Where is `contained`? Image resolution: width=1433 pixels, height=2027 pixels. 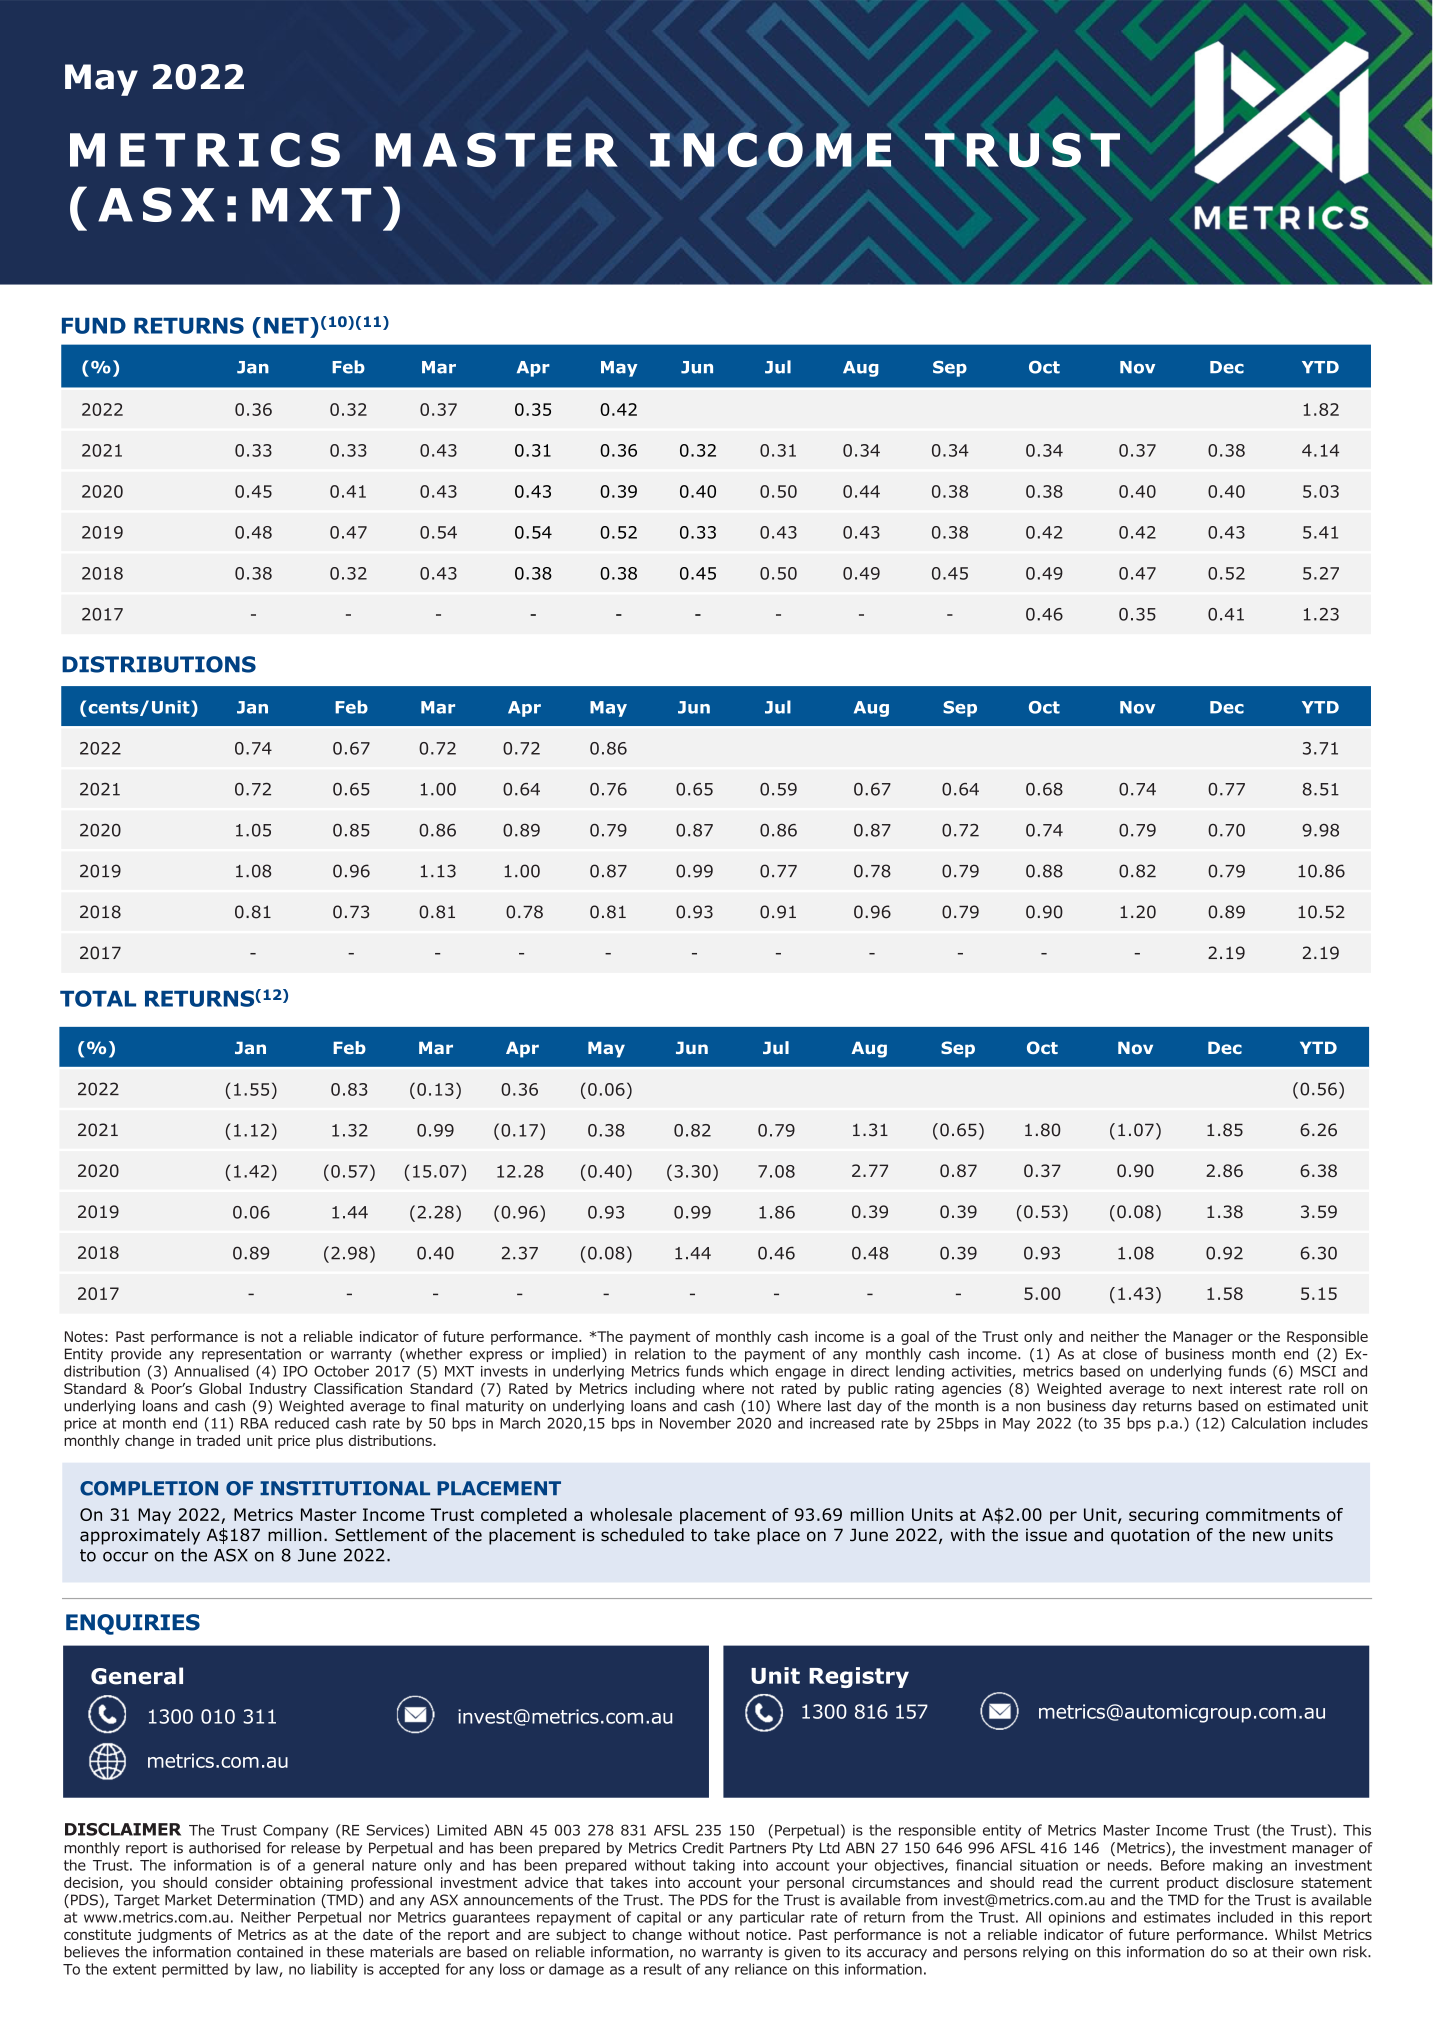 contained is located at coordinates (270, 1952).
